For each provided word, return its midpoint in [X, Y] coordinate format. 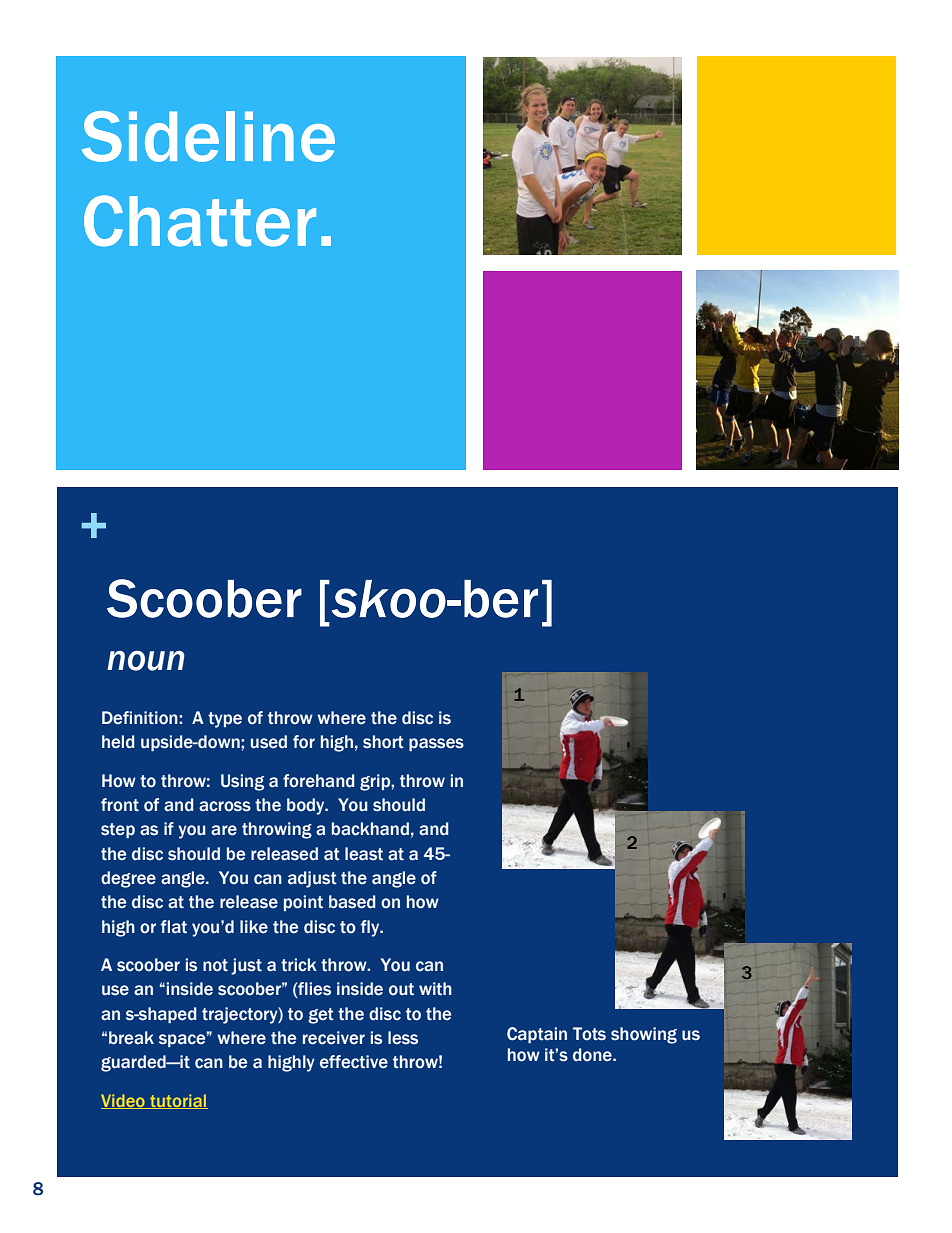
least [364, 854]
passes [436, 744]
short [383, 742]
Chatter [200, 221]
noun [146, 660]
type [225, 720]
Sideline [208, 136]
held [118, 742]
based [352, 902]
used [269, 742]
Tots [589, 1034]
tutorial [178, 1101]
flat [174, 927]
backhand [370, 829]
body [307, 806]
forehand [318, 781]
